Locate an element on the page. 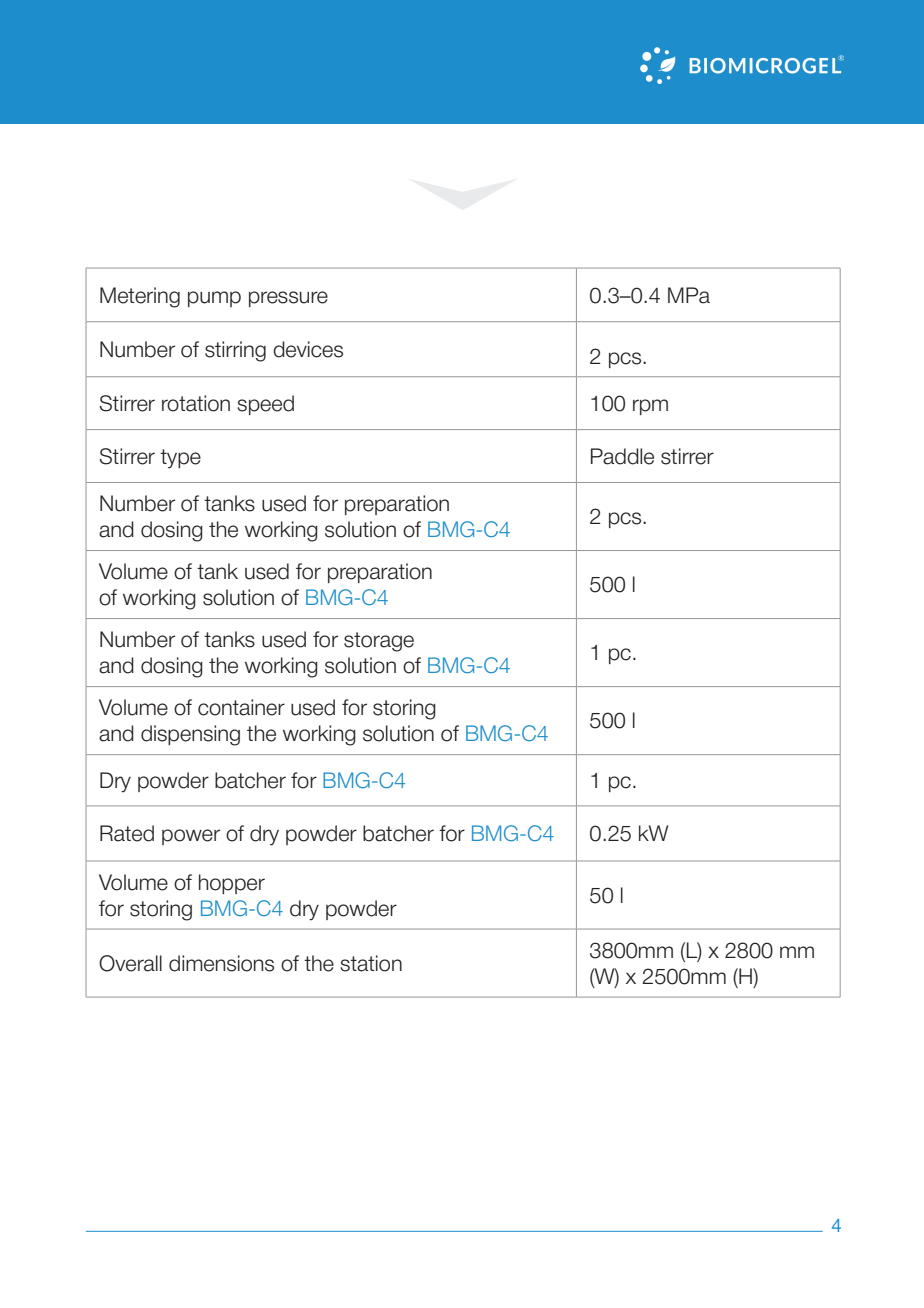  type is located at coordinates (180, 459).
